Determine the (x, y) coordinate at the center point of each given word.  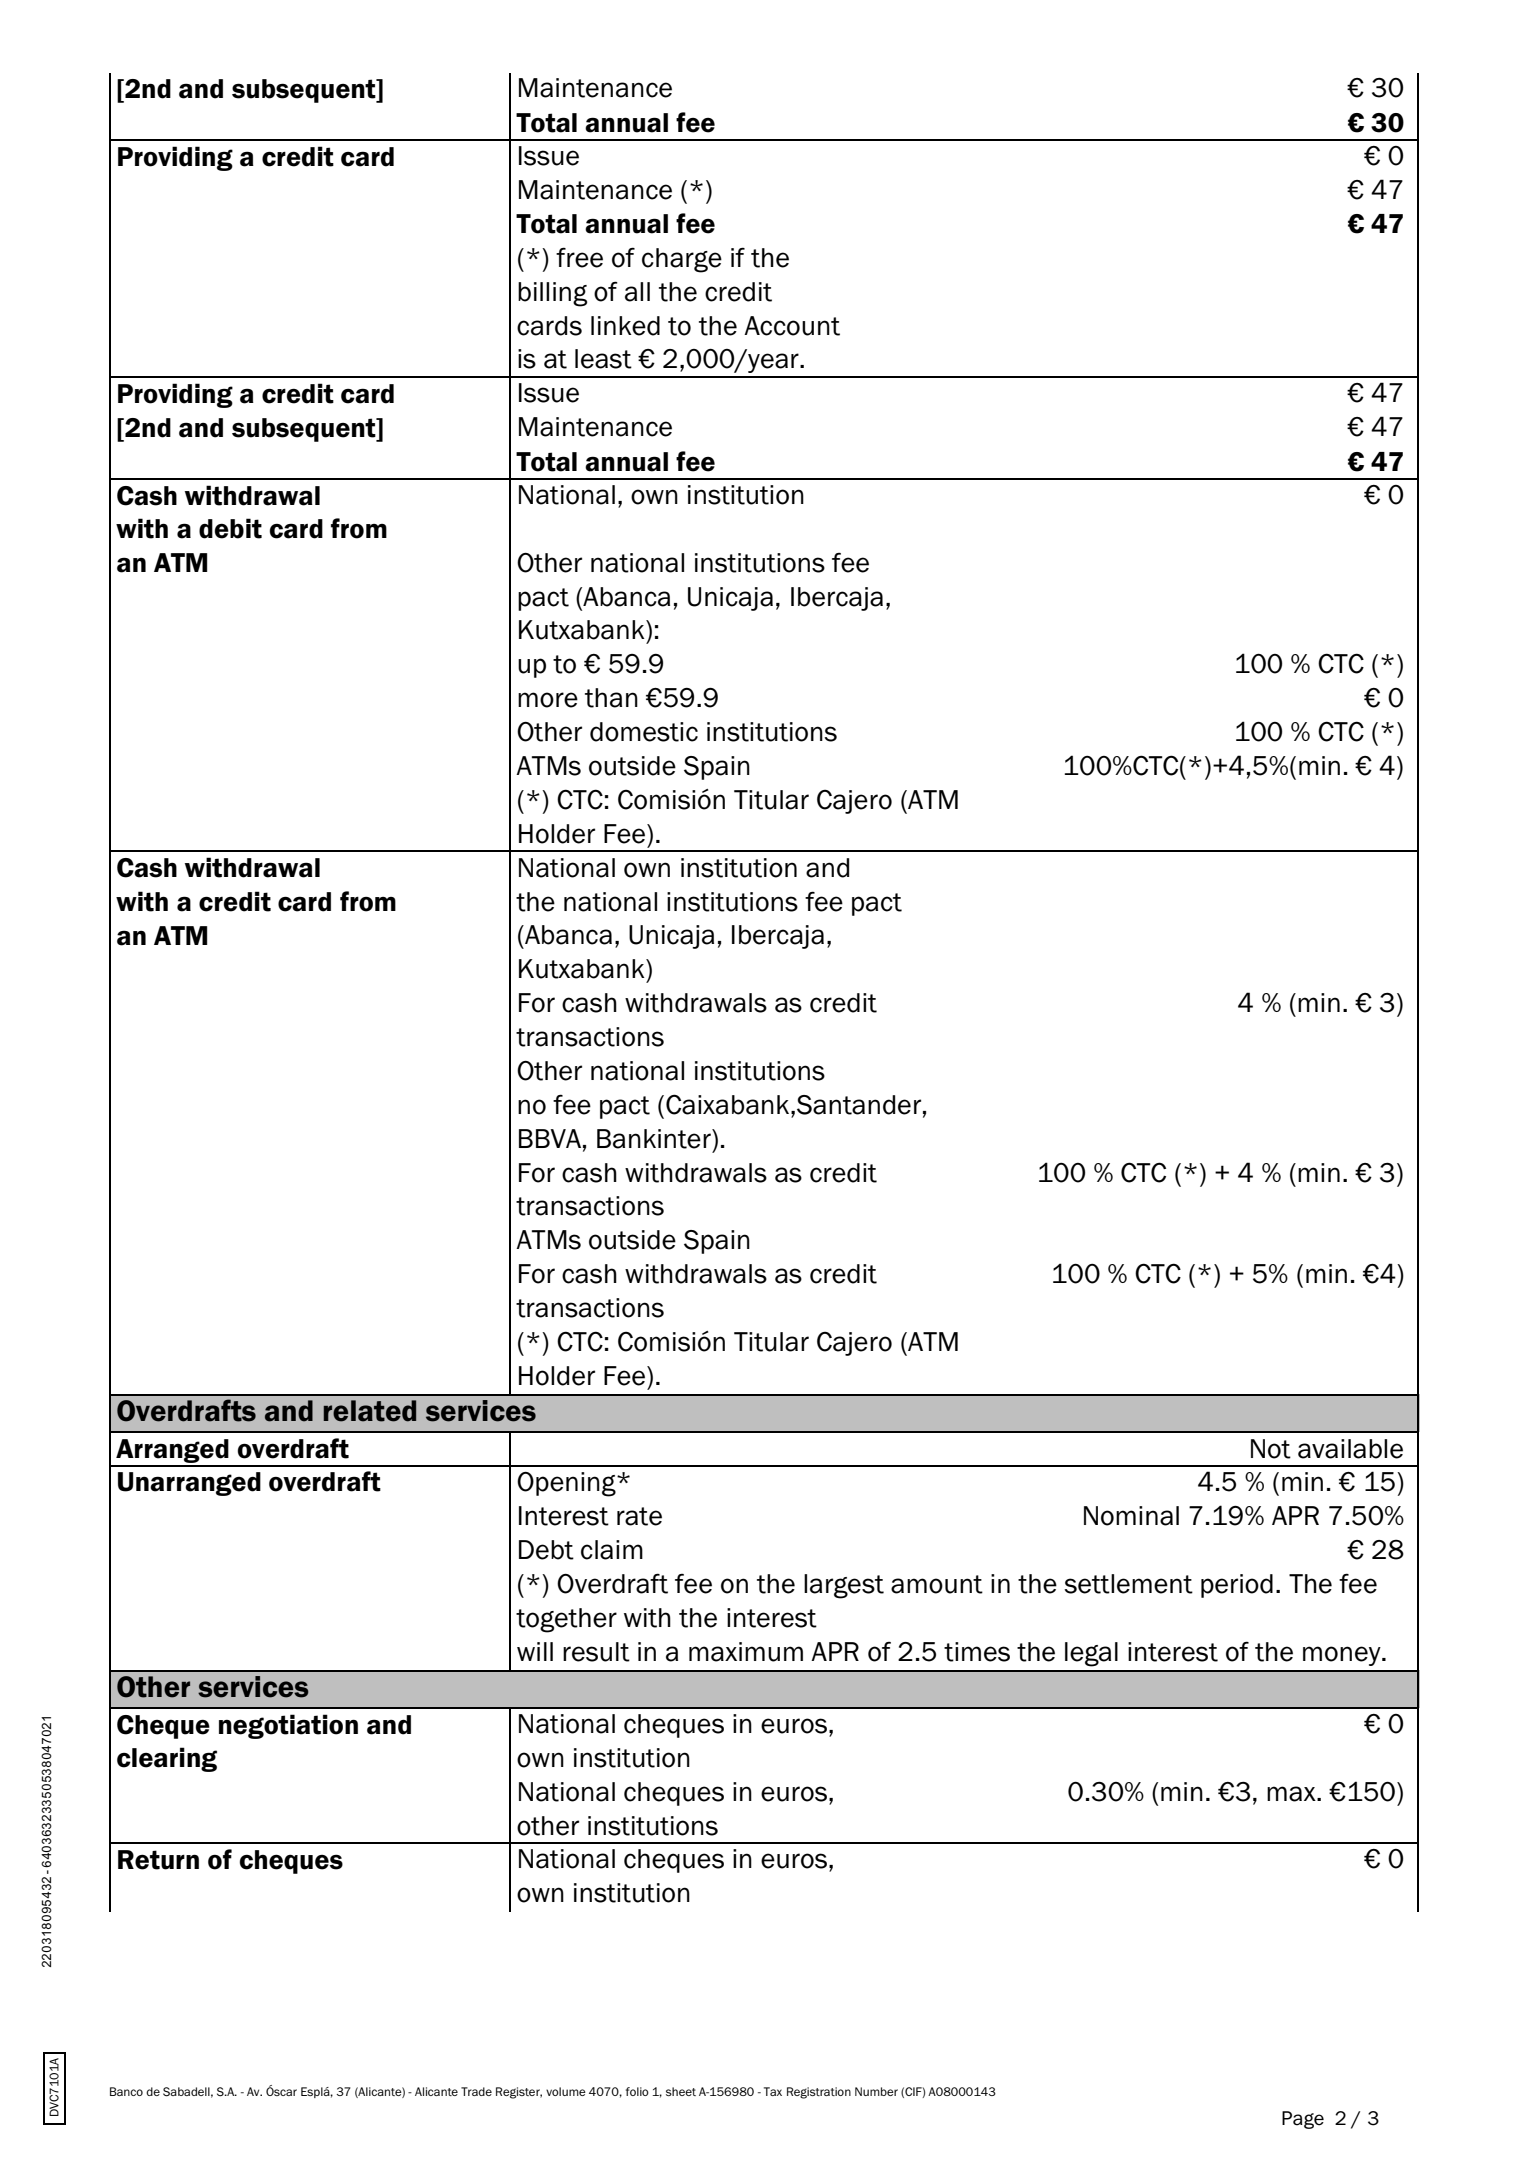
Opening (567, 1484)
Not (1271, 1449)
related (370, 1411)
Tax (773, 2091)
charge (682, 260)
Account (792, 326)
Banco (126, 2091)
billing (552, 294)
